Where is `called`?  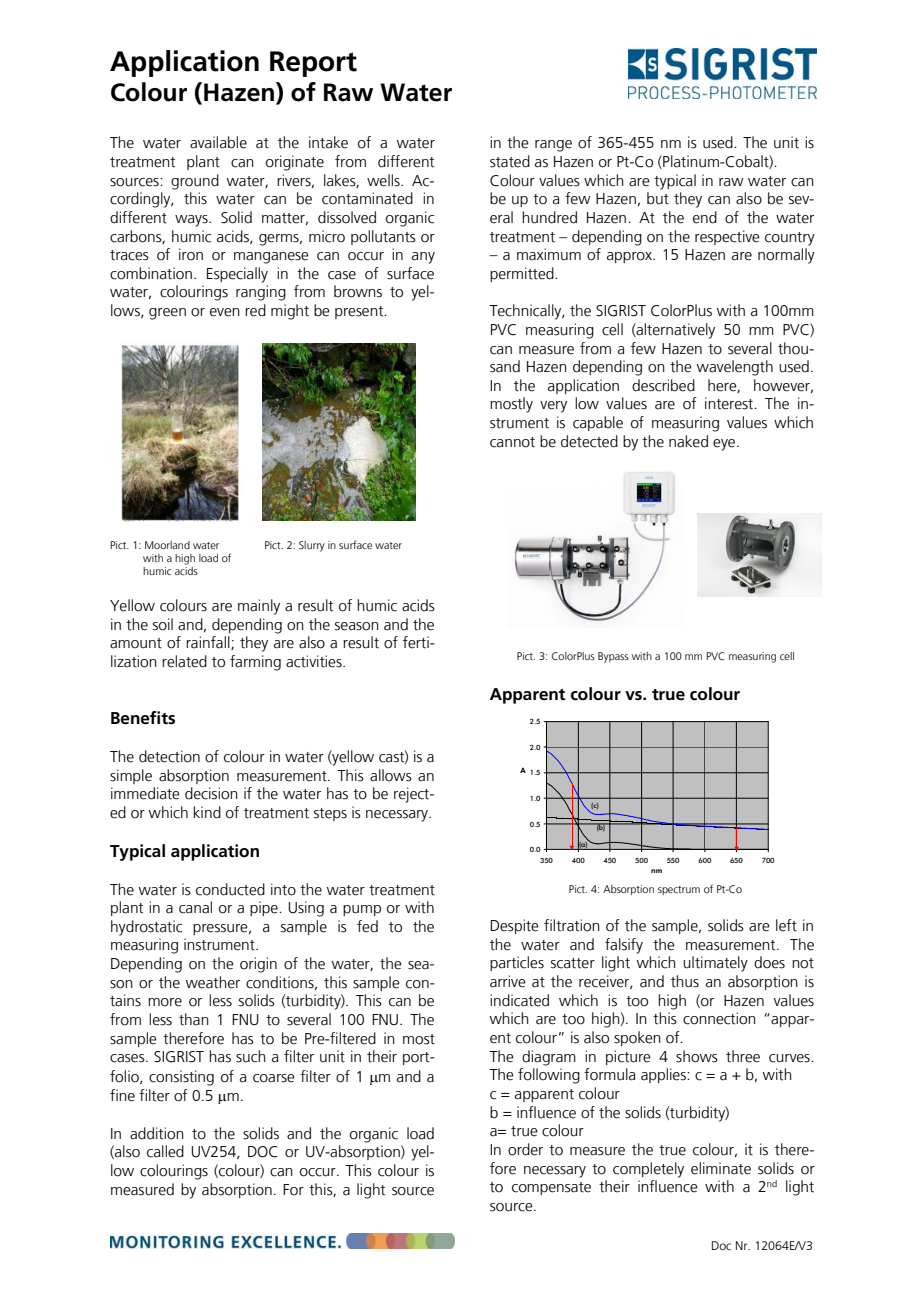
called is located at coordinates (165, 1151).
